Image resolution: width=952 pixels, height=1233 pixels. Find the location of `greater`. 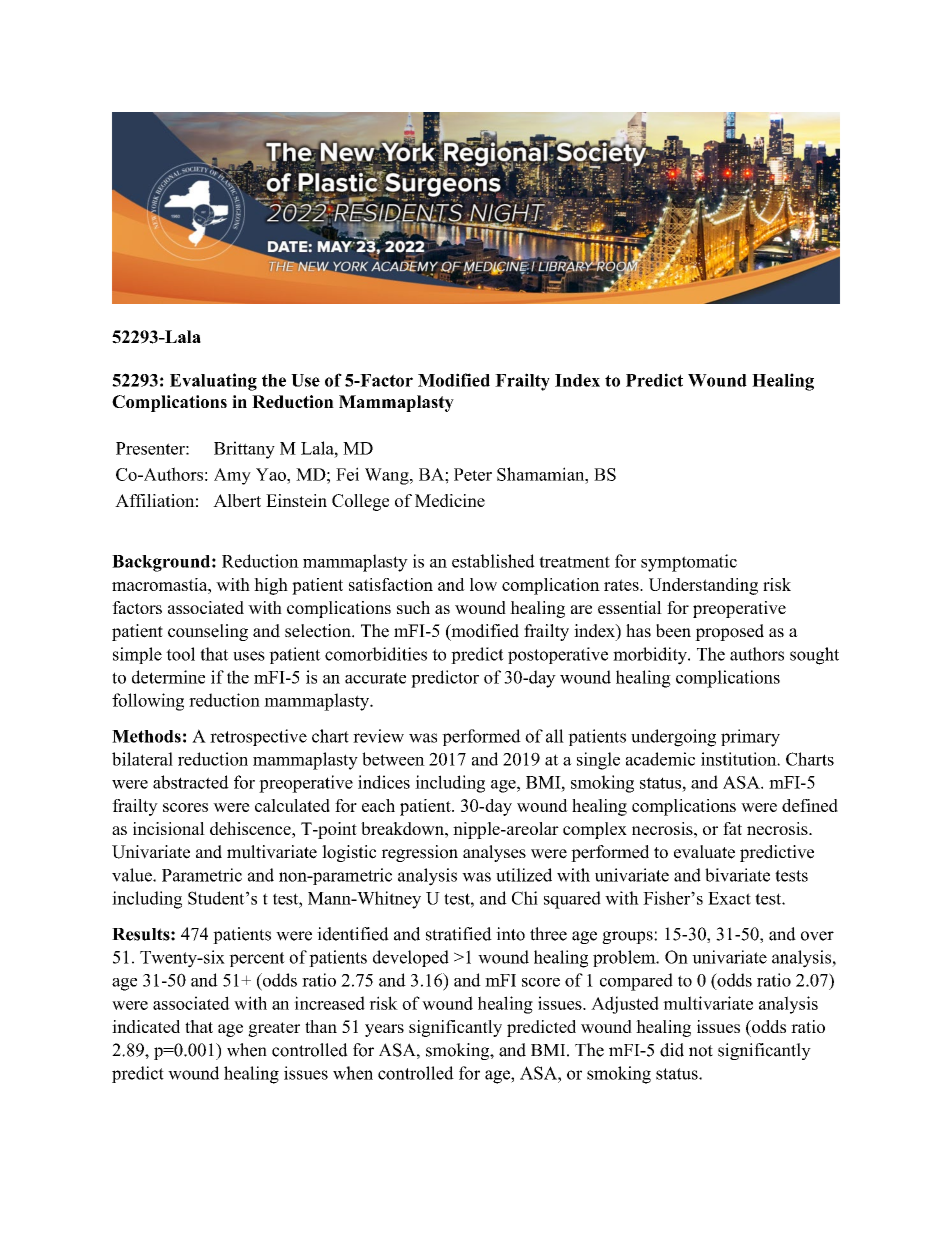

greater is located at coordinates (274, 1029).
